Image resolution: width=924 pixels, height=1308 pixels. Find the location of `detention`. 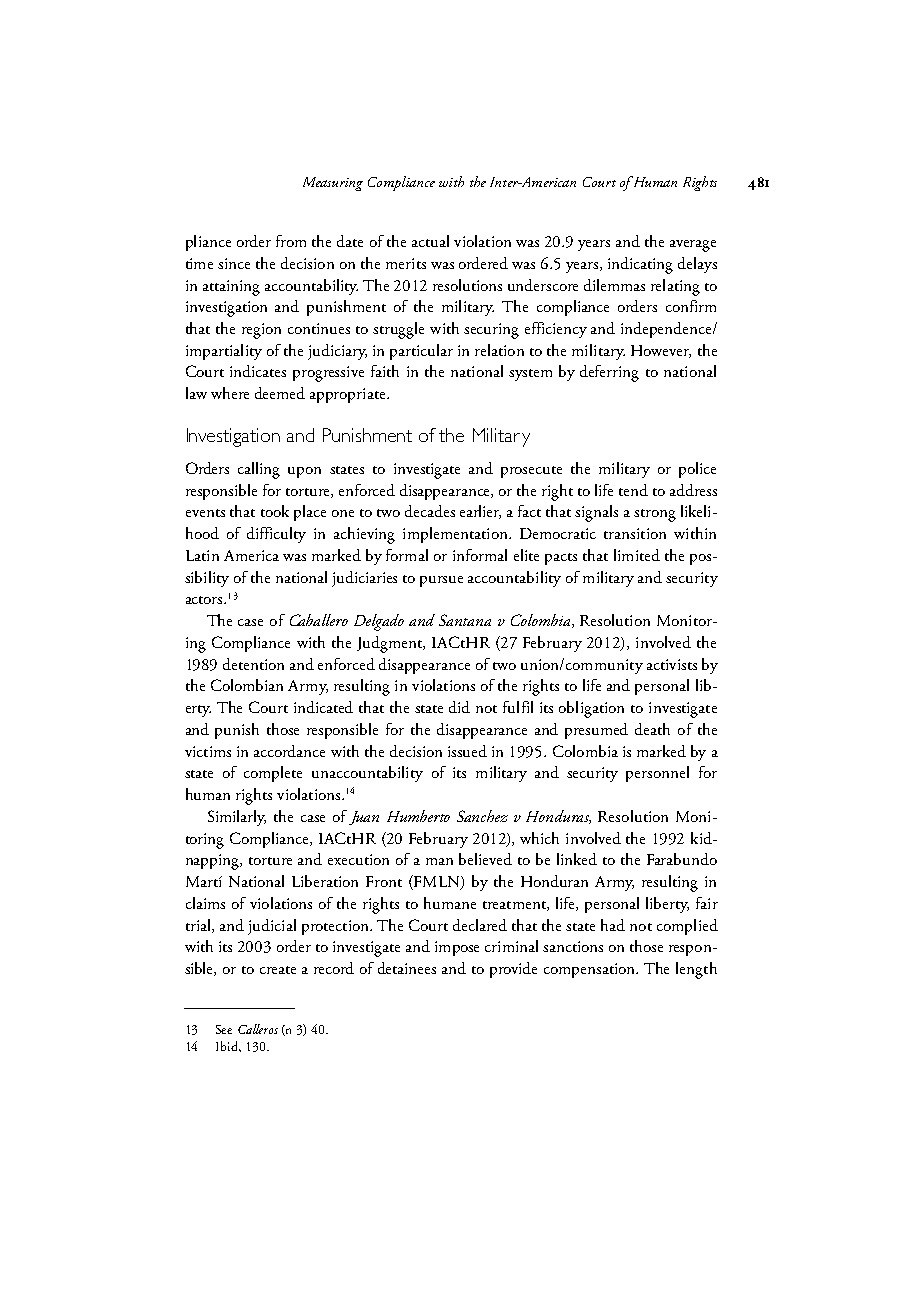

detention is located at coordinates (253, 664).
